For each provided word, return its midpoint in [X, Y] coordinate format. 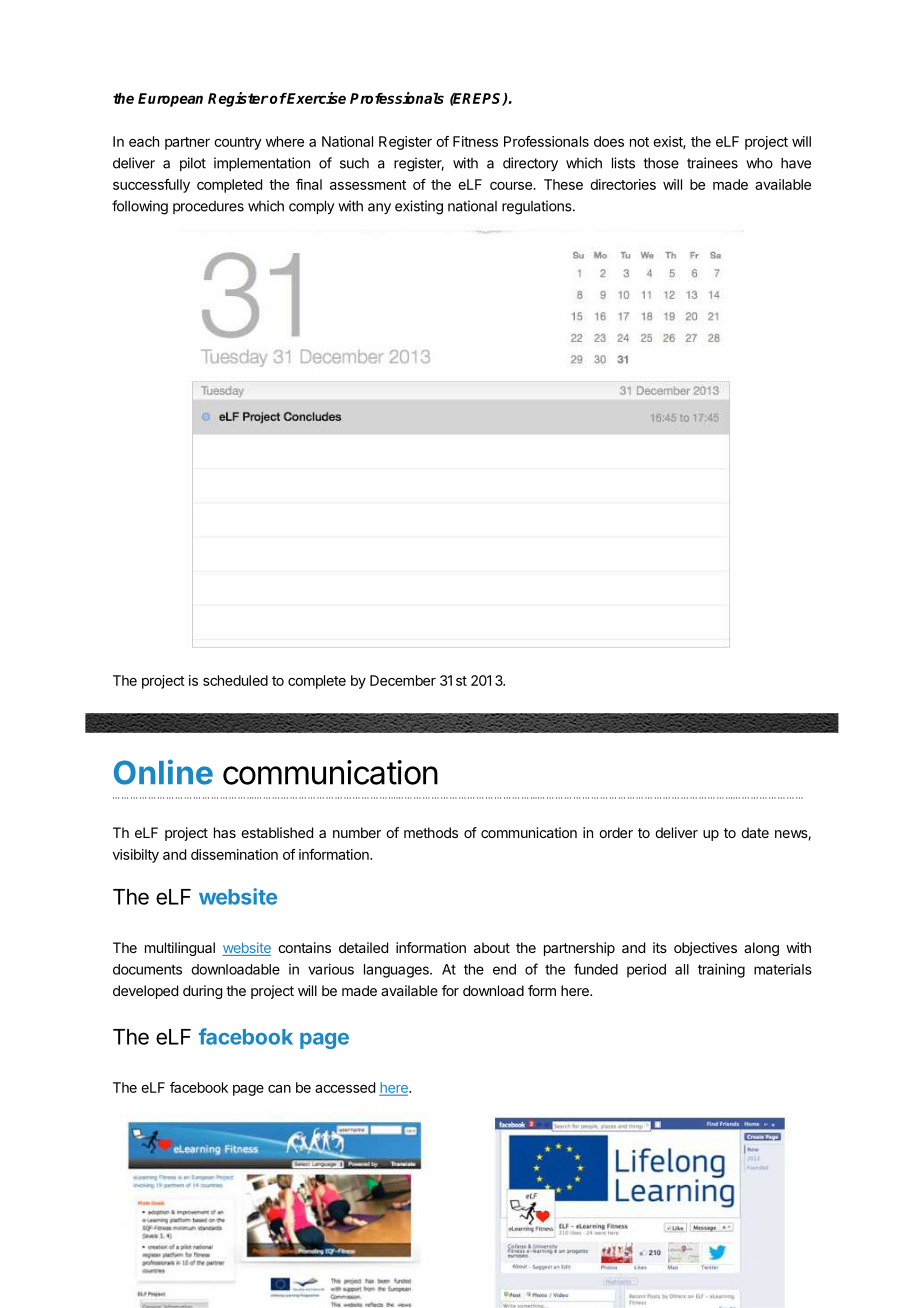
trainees [712, 163]
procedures [208, 207]
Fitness [475, 141]
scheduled [235, 680]
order [616, 832]
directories [623, 184]
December [403, 680]
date [755, 832]
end [504, 969]
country [238, 143]
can [279, 1089]
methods [431, 832]
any [379, 208]
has [225, 832]
